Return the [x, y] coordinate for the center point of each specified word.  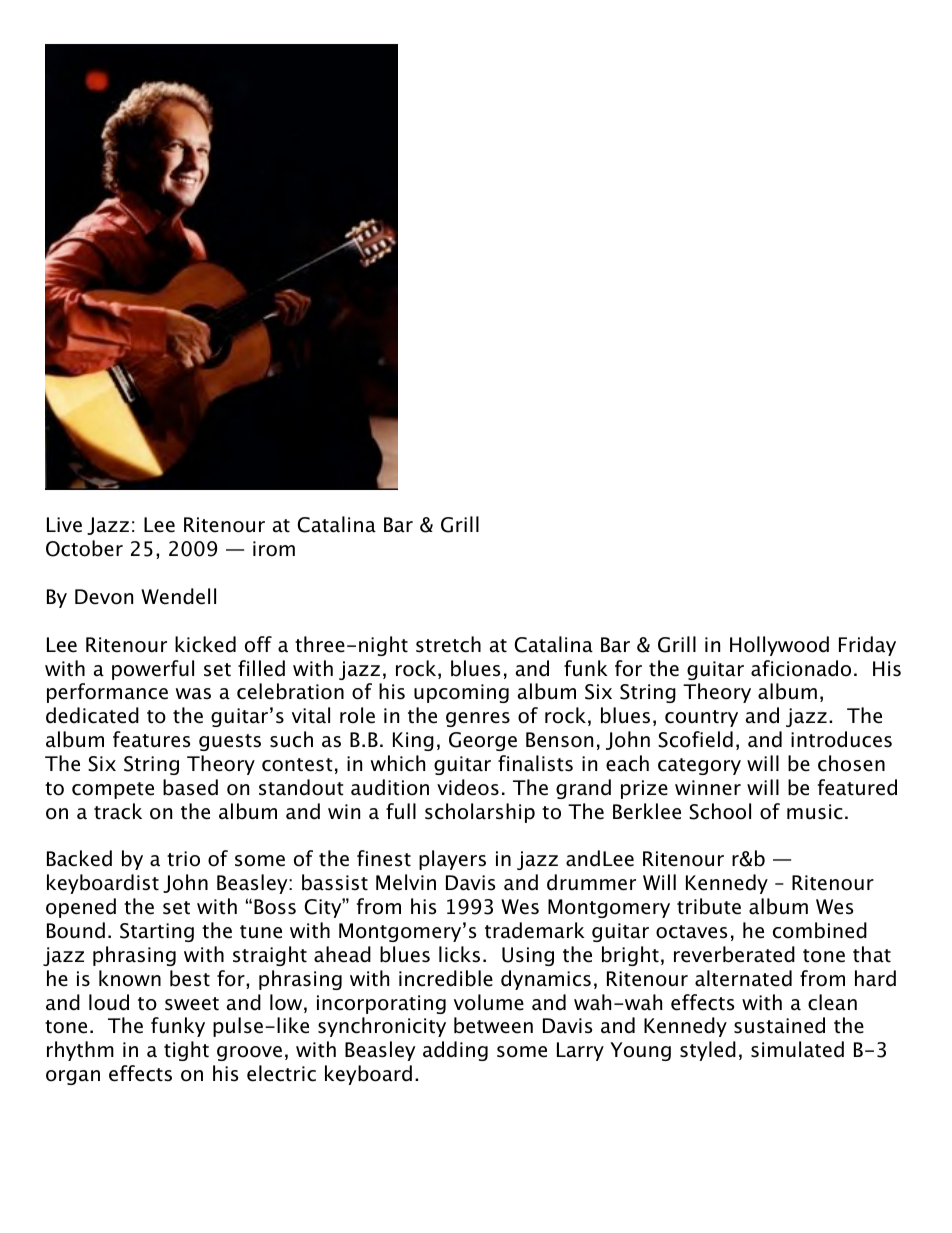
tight [186, 1051]
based [190, 787]
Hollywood [779, 646]
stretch [448, 644]
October [84, 548]
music [815, 812]
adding [455, 1051]
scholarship [480, 813]
